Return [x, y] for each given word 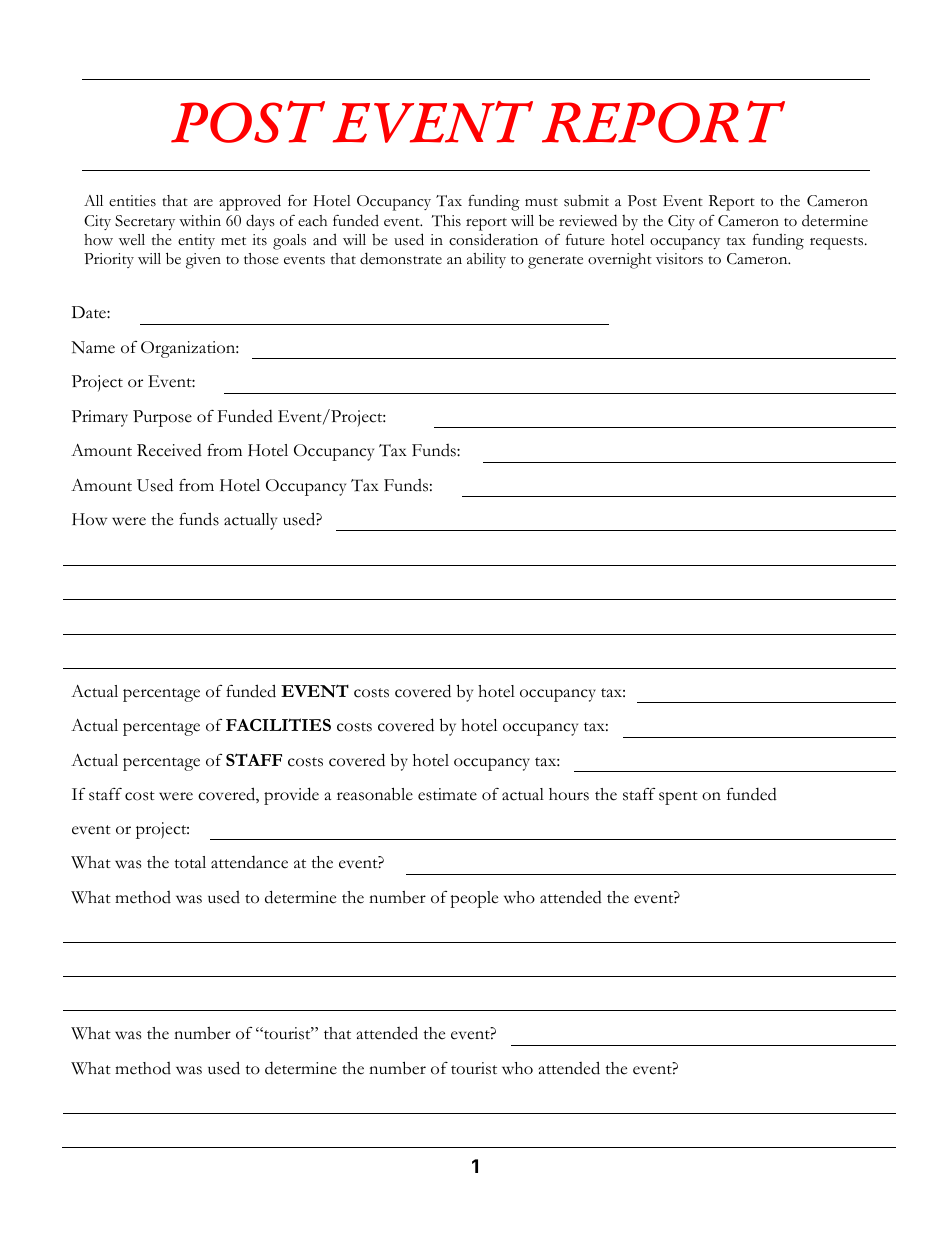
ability [486, 260]
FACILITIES [278, 724]
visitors [679, 259]
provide [291, 796]
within [200, 221]
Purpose [162, 418]
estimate [447, 794]
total [190, 862]
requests [838, 243]
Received [169, 450]
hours [569, 794]
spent [678, 798]
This [446, 221]
